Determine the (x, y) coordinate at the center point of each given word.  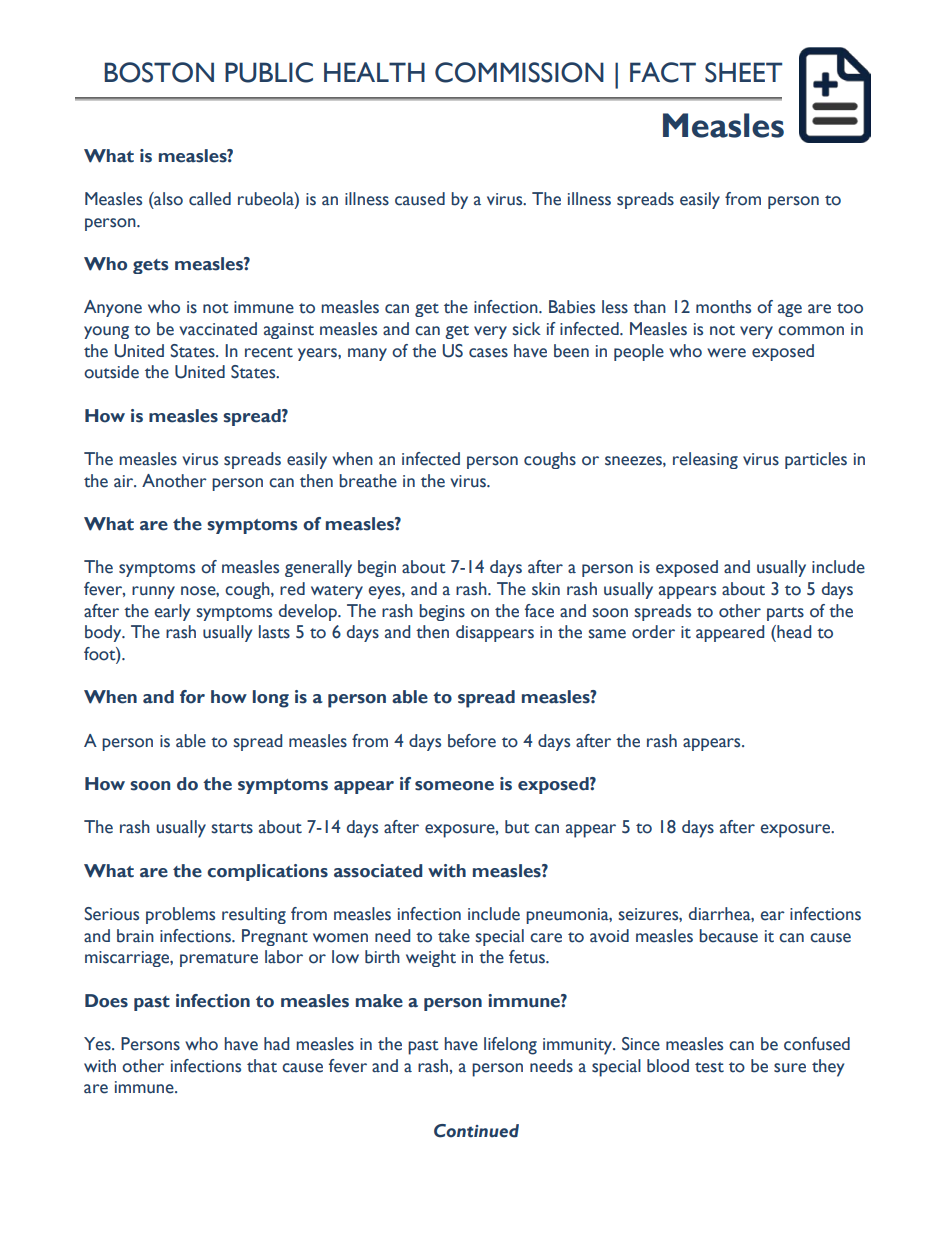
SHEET (743, 72)
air (125, 481)
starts (232, 828)
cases (488, 353)
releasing (705, 460)
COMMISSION (519, 72)
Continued (476, 1131)
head (793, 632)
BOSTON (159, 72)
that (262, 1066)
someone (454, 786)
